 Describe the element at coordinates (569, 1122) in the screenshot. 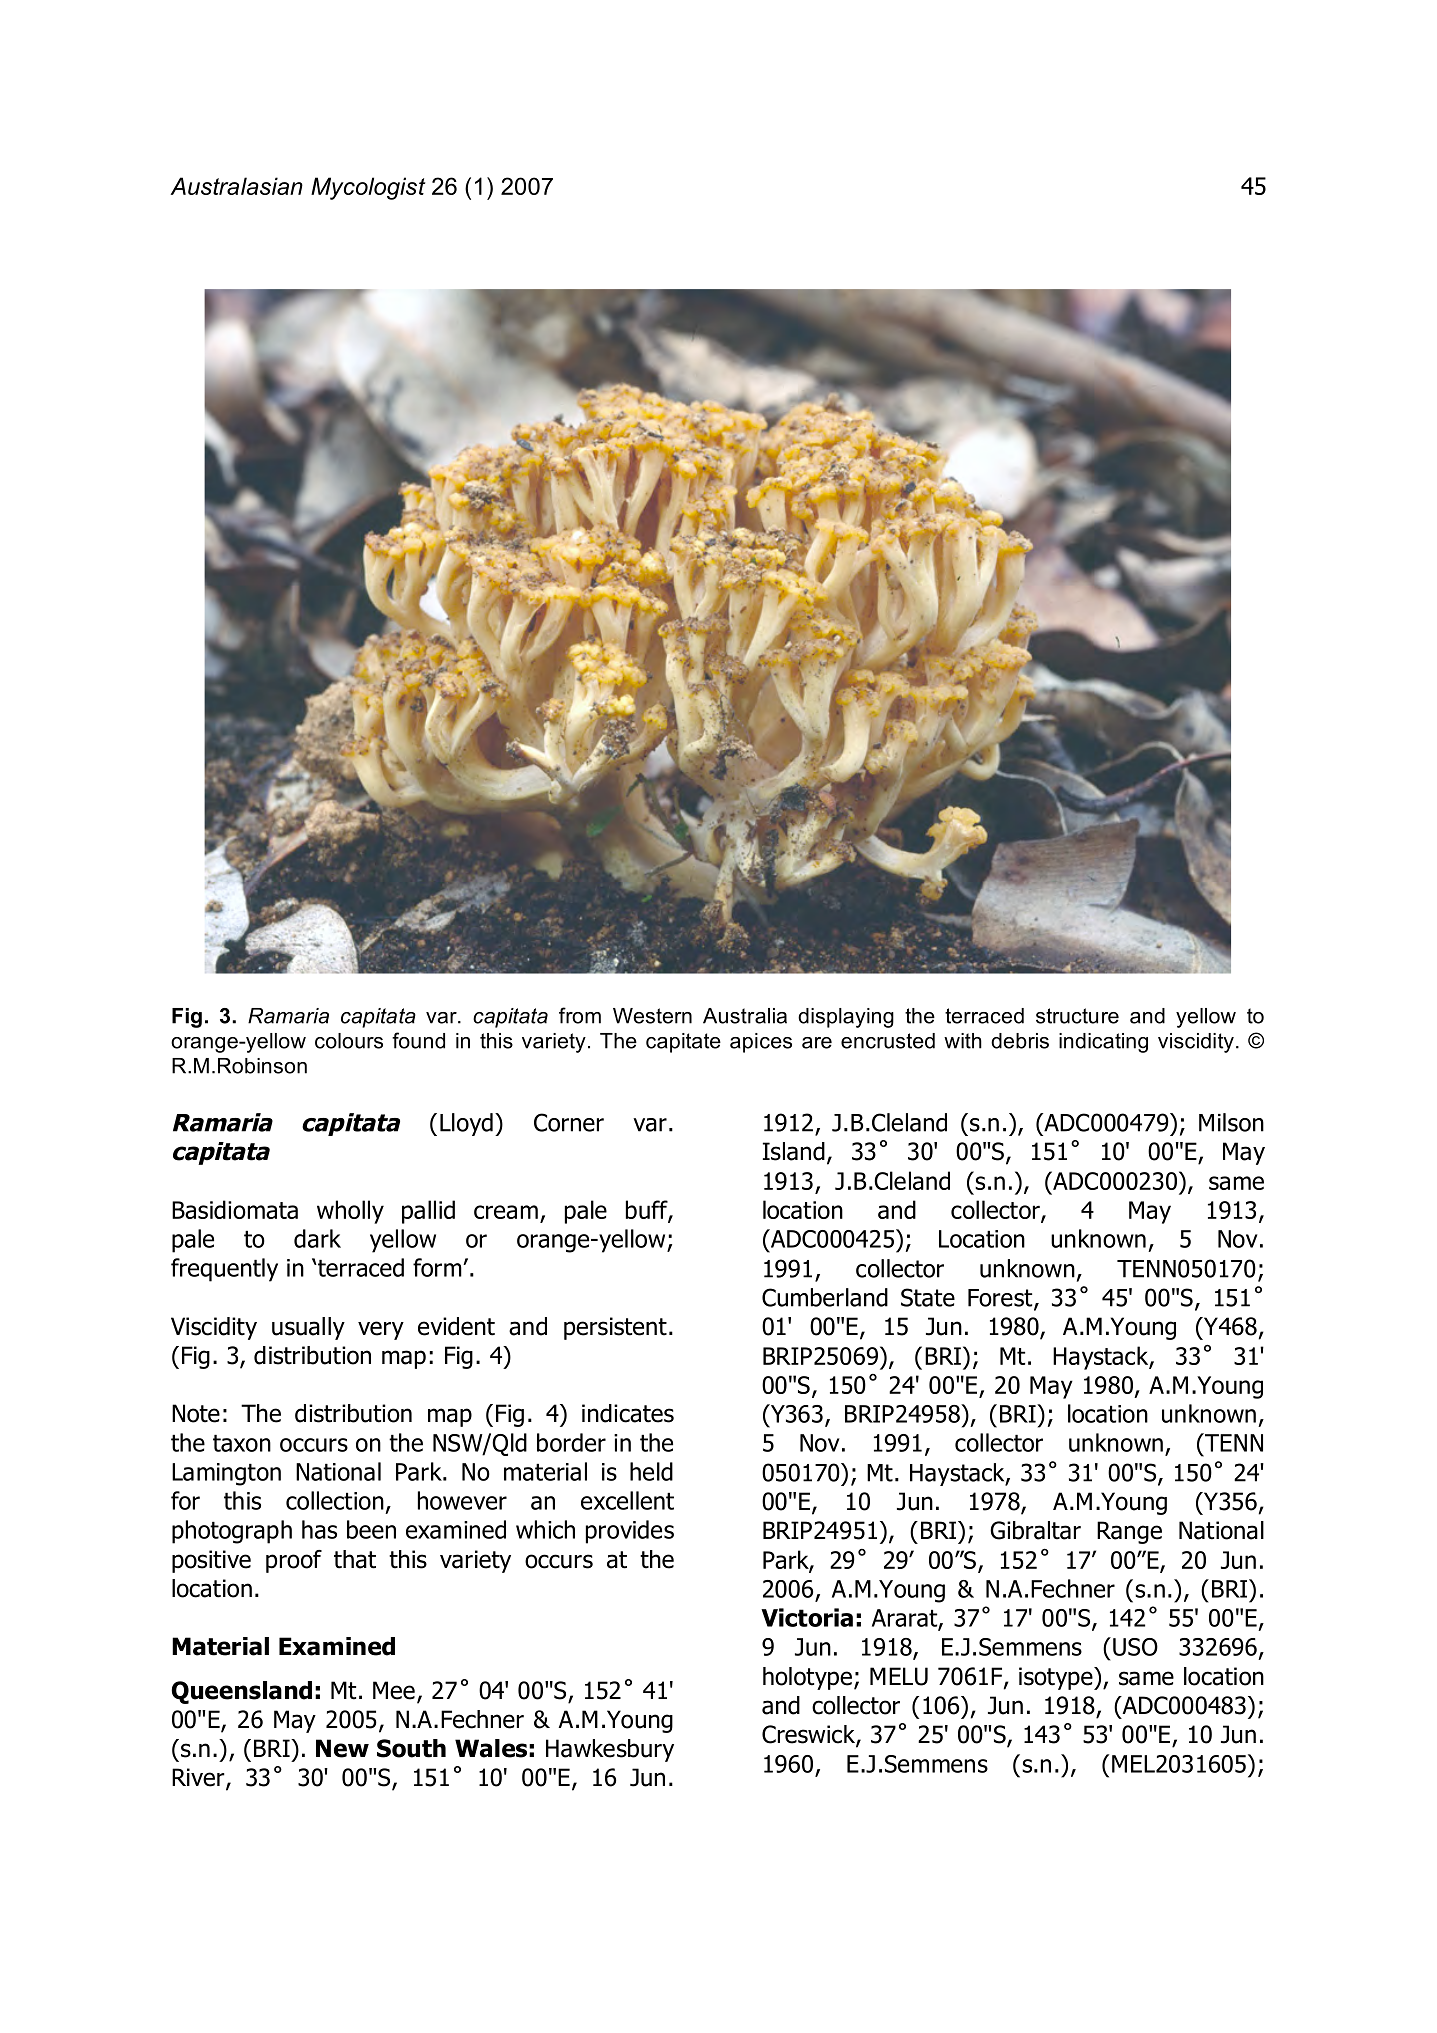

I see `Corner` at that location.
